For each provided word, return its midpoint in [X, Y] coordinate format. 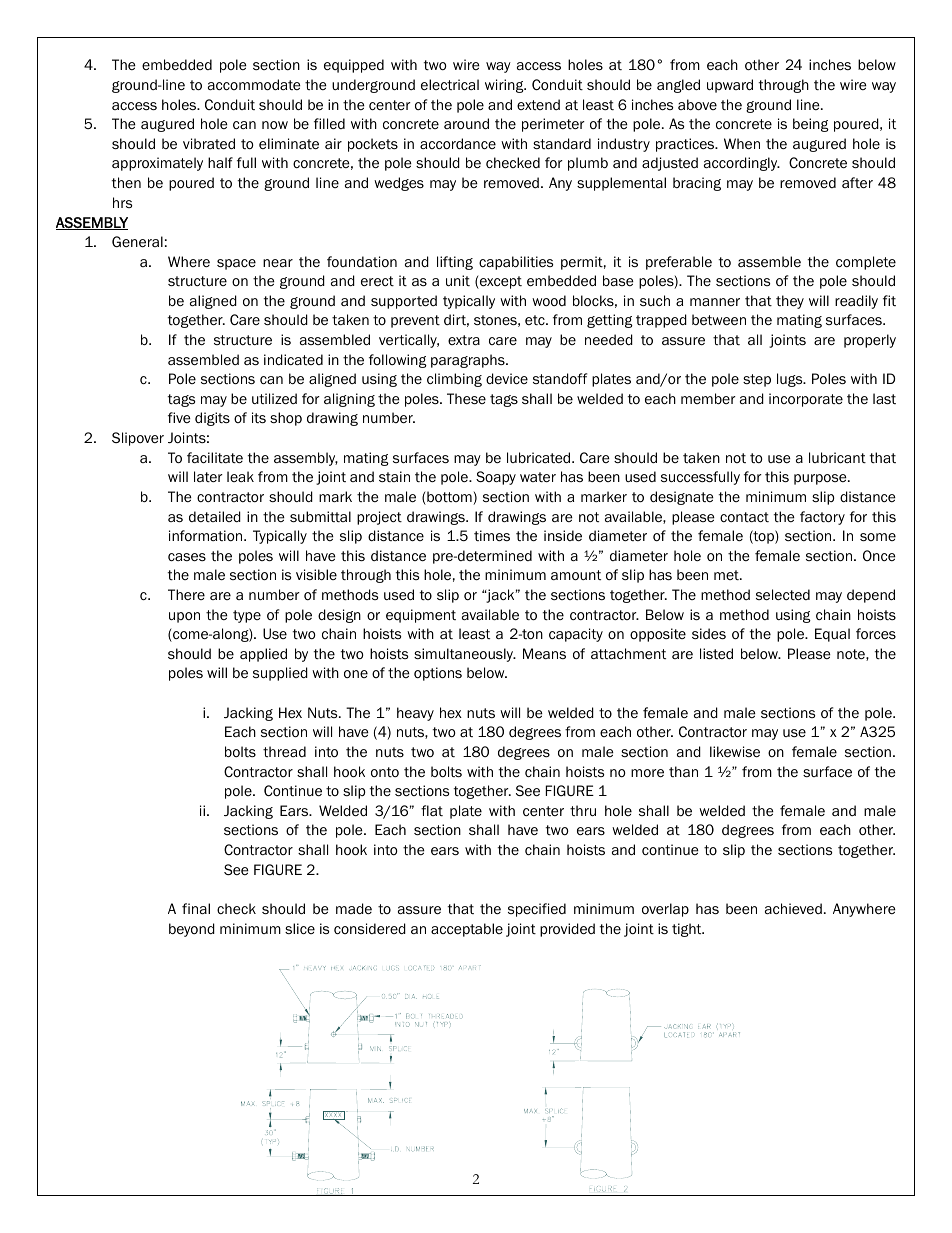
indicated [293, 359]
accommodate [254, 85]
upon [184, 617]
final [196, 908]
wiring [505, 86]
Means [544, 654]
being [811, 125]
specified [537, 910]
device [507, 378]
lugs [791, 380]
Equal [832, 635]
